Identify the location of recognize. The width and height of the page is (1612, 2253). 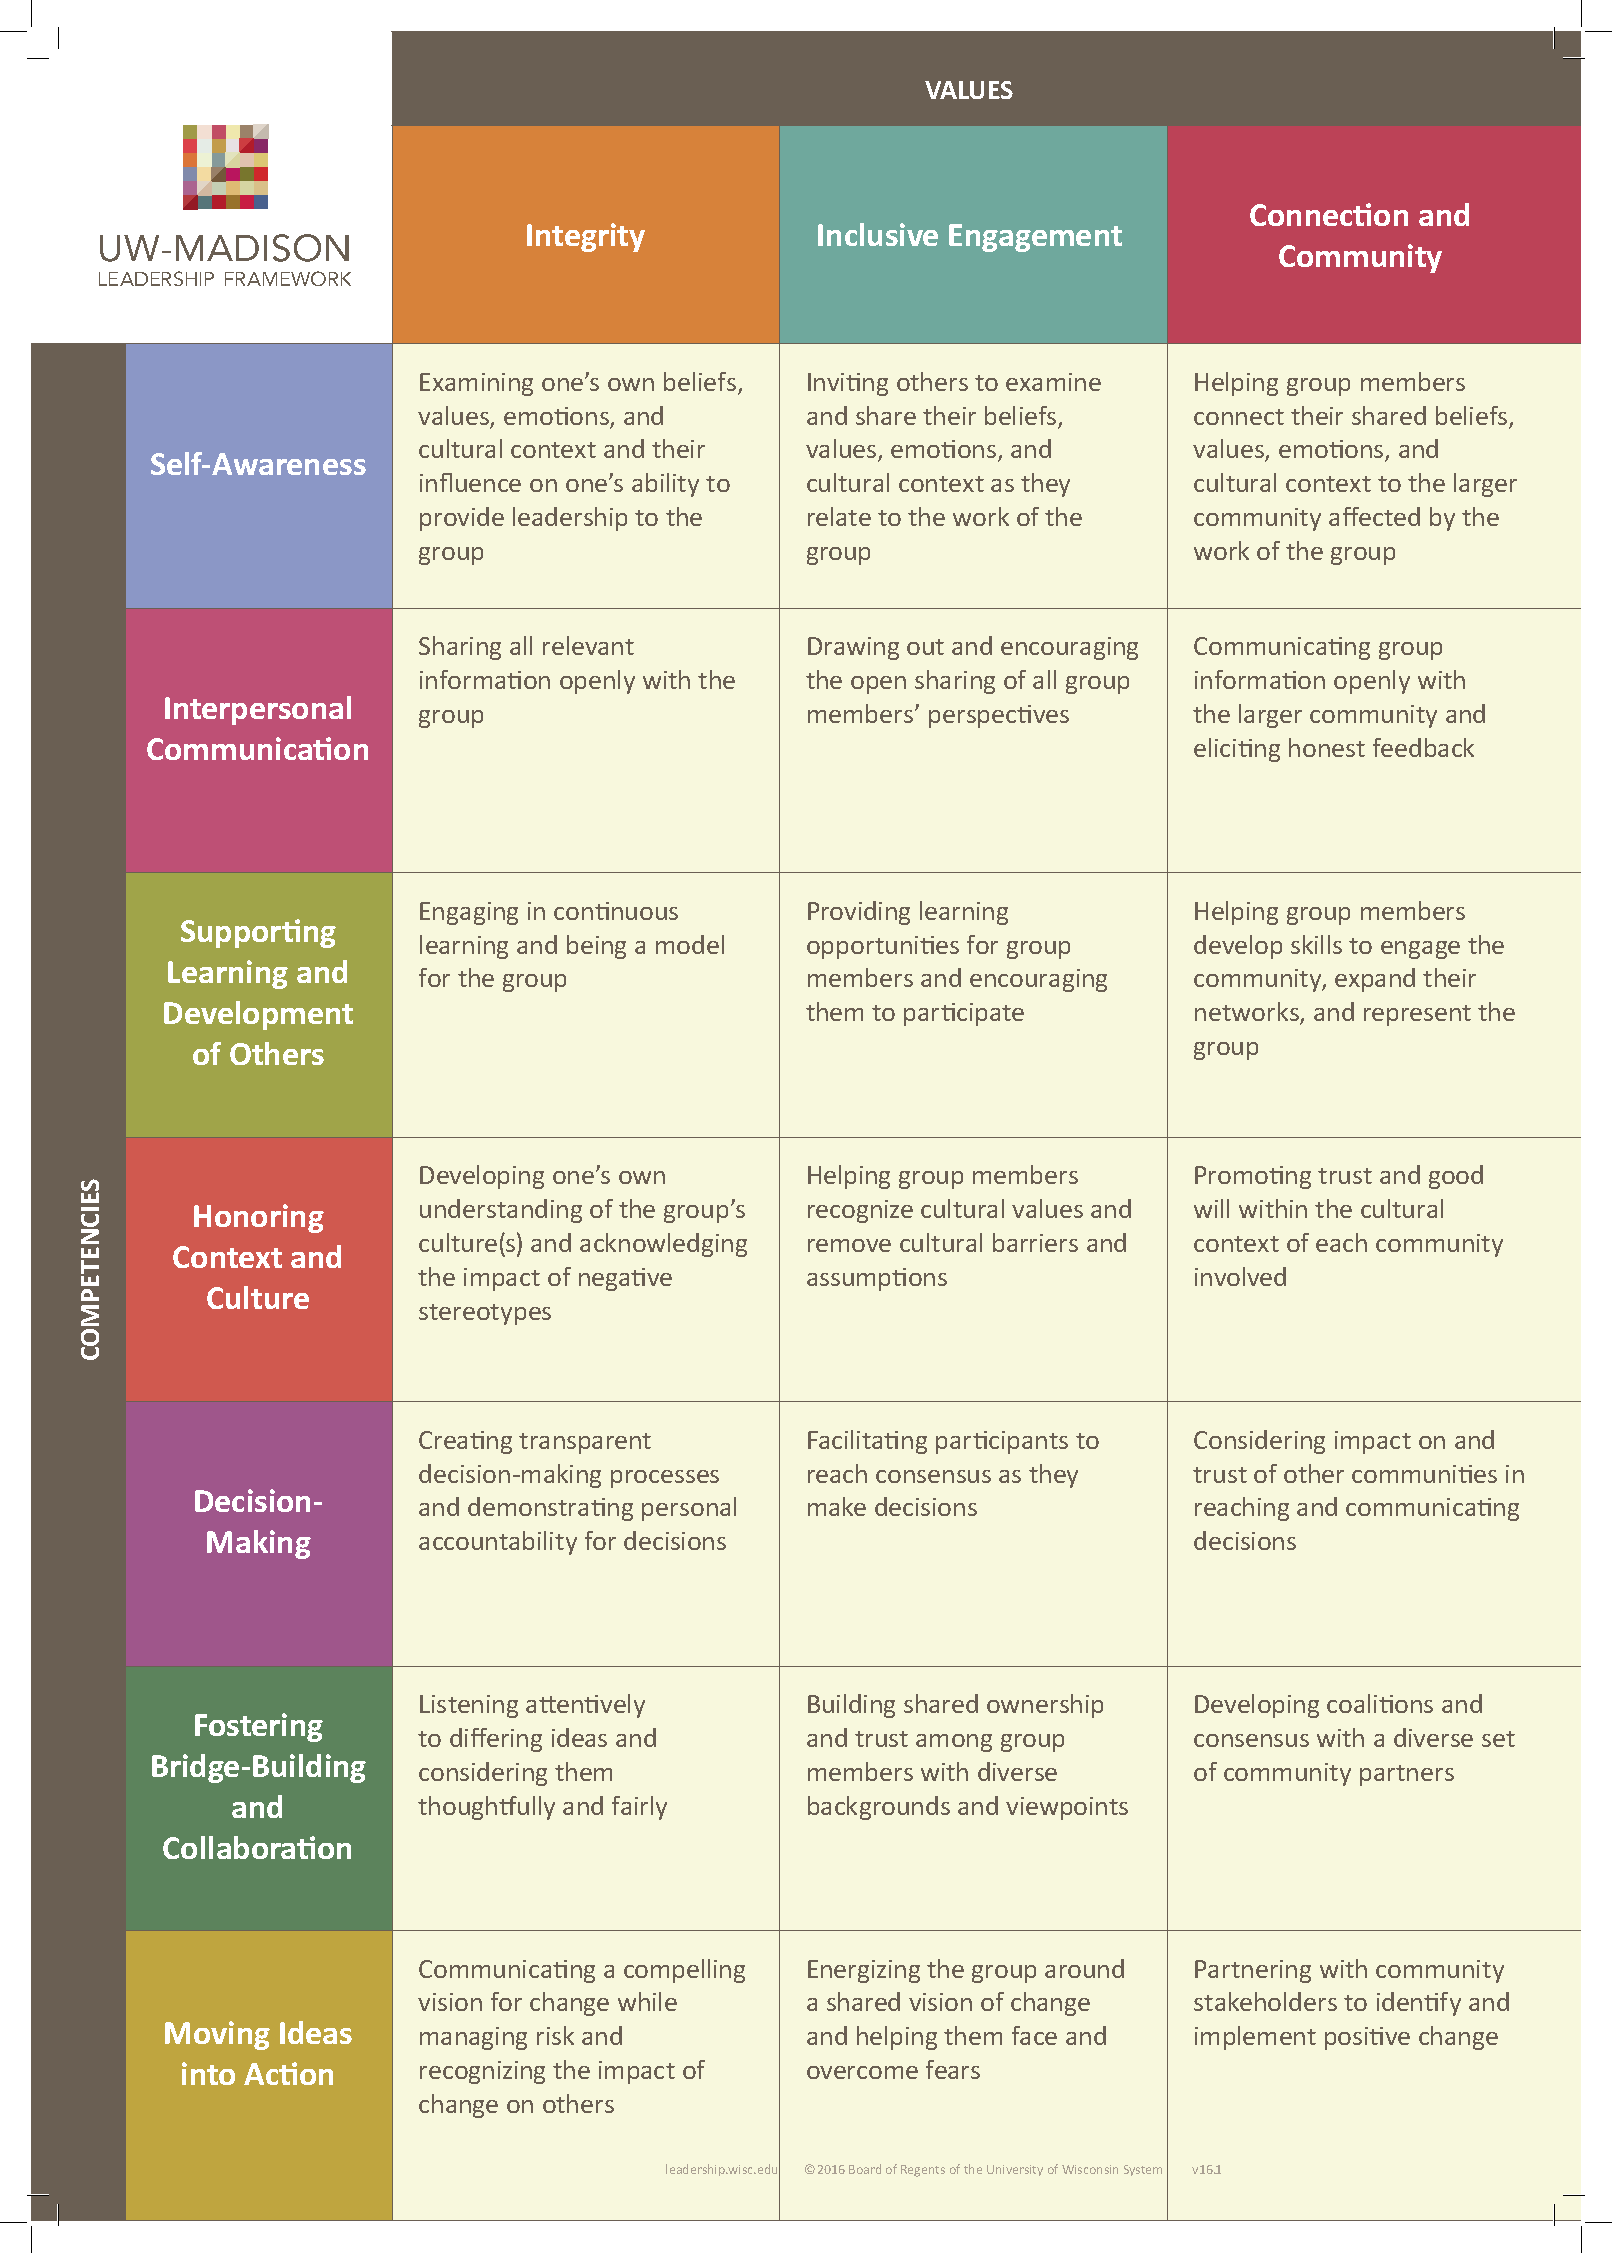
(860, 1211).
